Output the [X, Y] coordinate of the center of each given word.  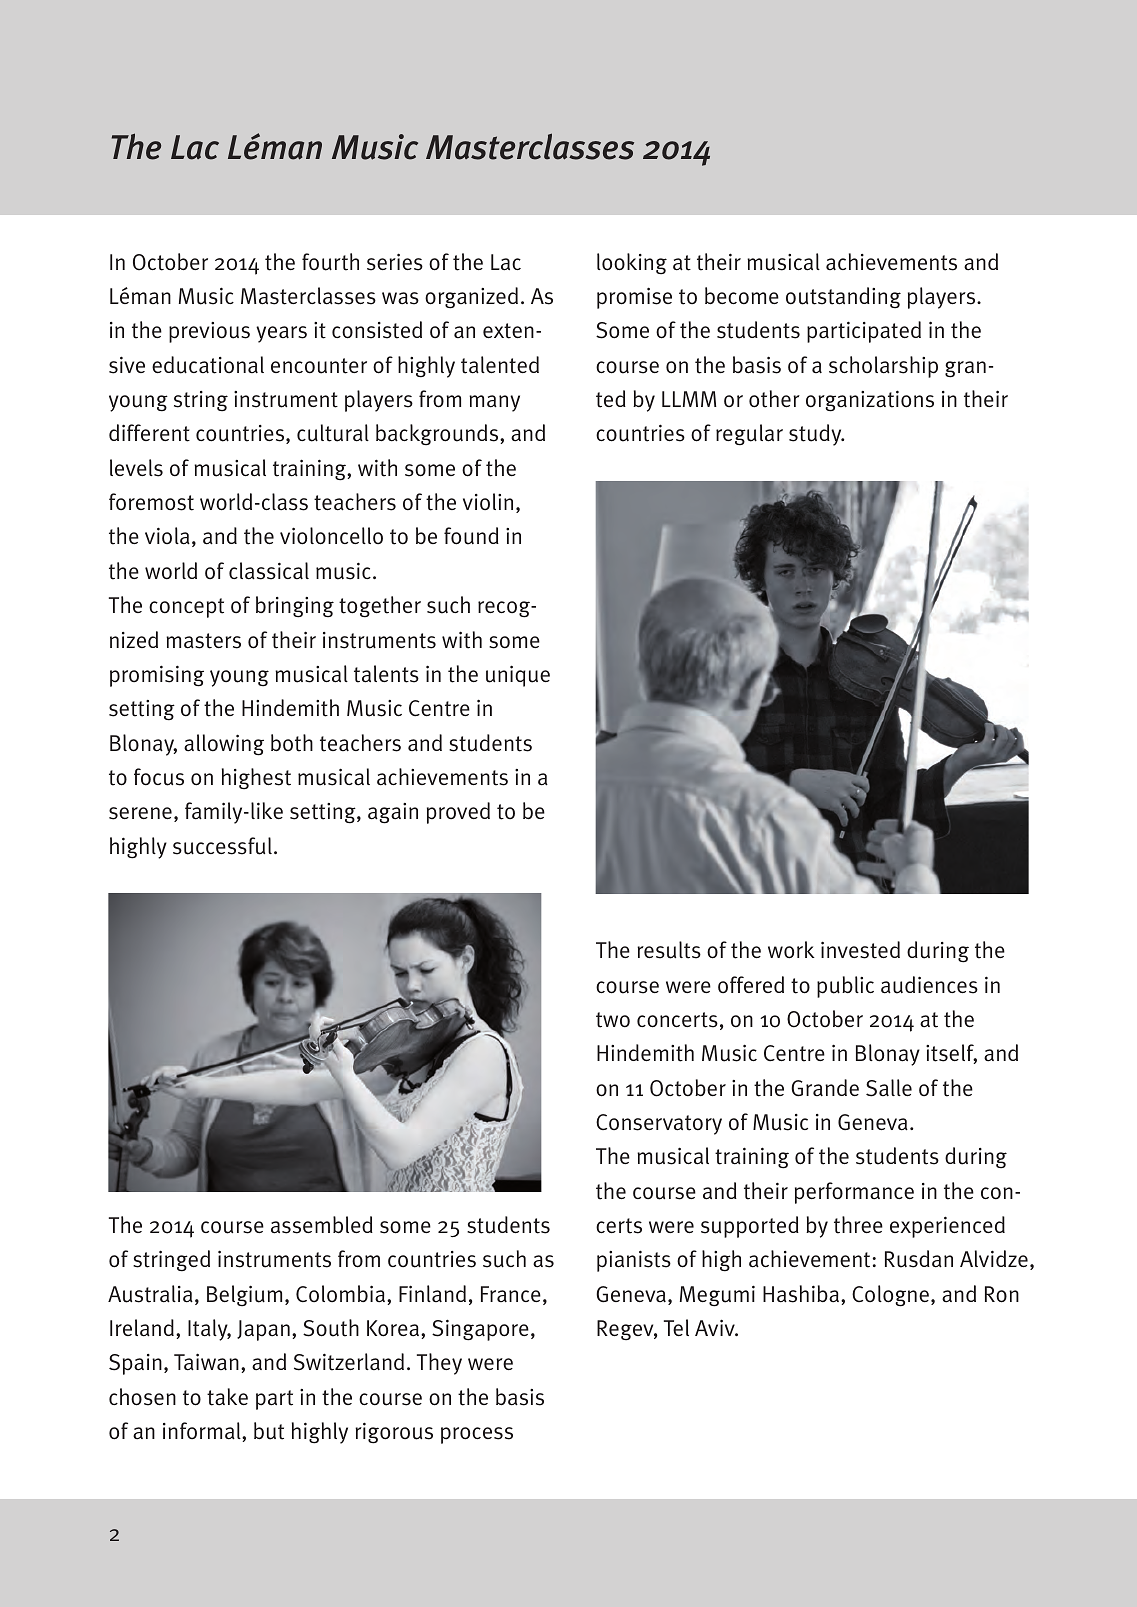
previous [209, 332]
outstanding [843, 298]
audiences [929, 985]
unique [518, 676]
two [613, 1020]
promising [157, 676]
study [816, 435]
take [227, 1397]
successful [222, 846]
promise [634, 298]
